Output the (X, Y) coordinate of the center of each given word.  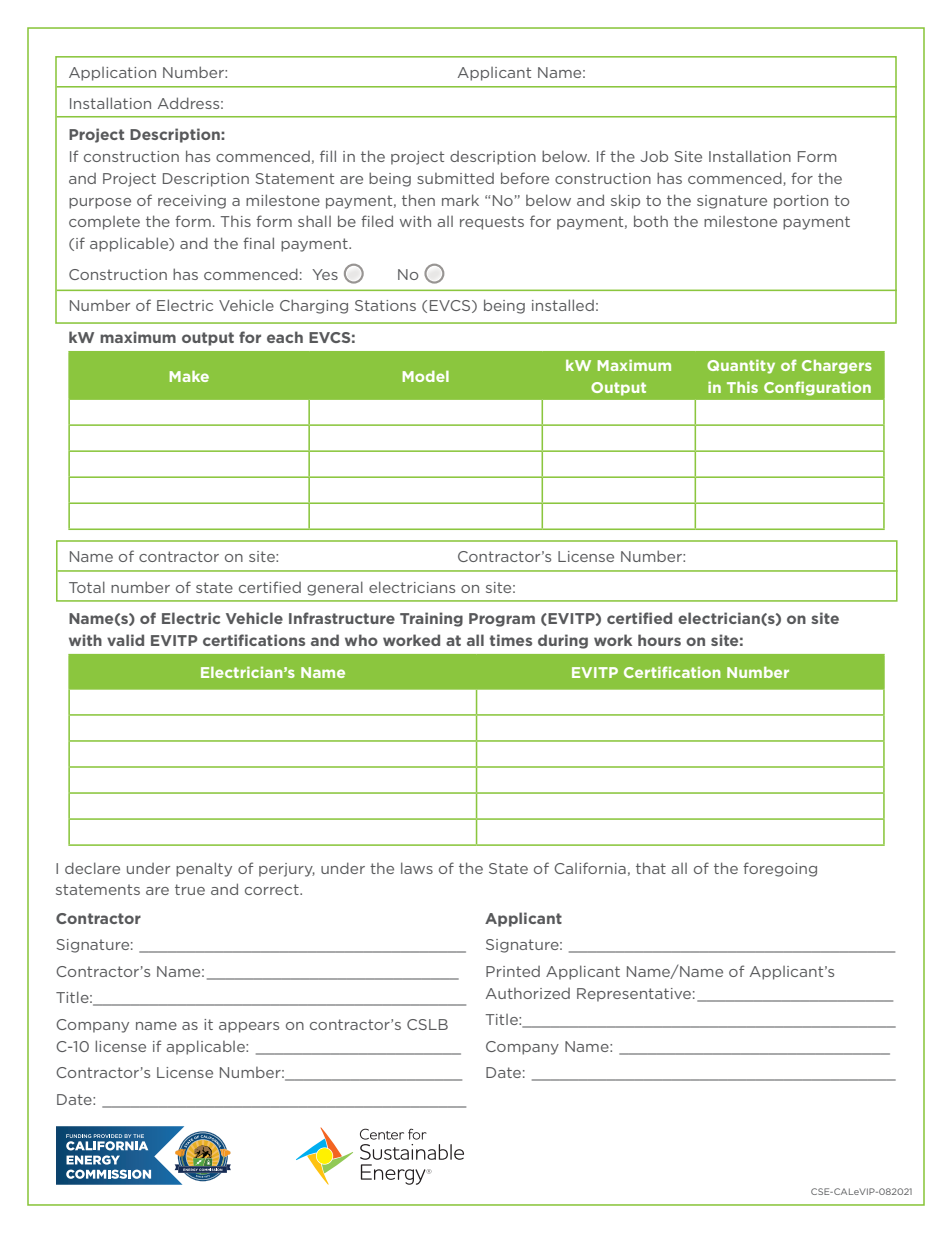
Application (112, 74)
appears (249, 1027)
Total (87, 587)
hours (659, 640)
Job (654, 156)
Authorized (528, 993)
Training (431, 619)
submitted (455, 178)
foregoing (780, 869)
